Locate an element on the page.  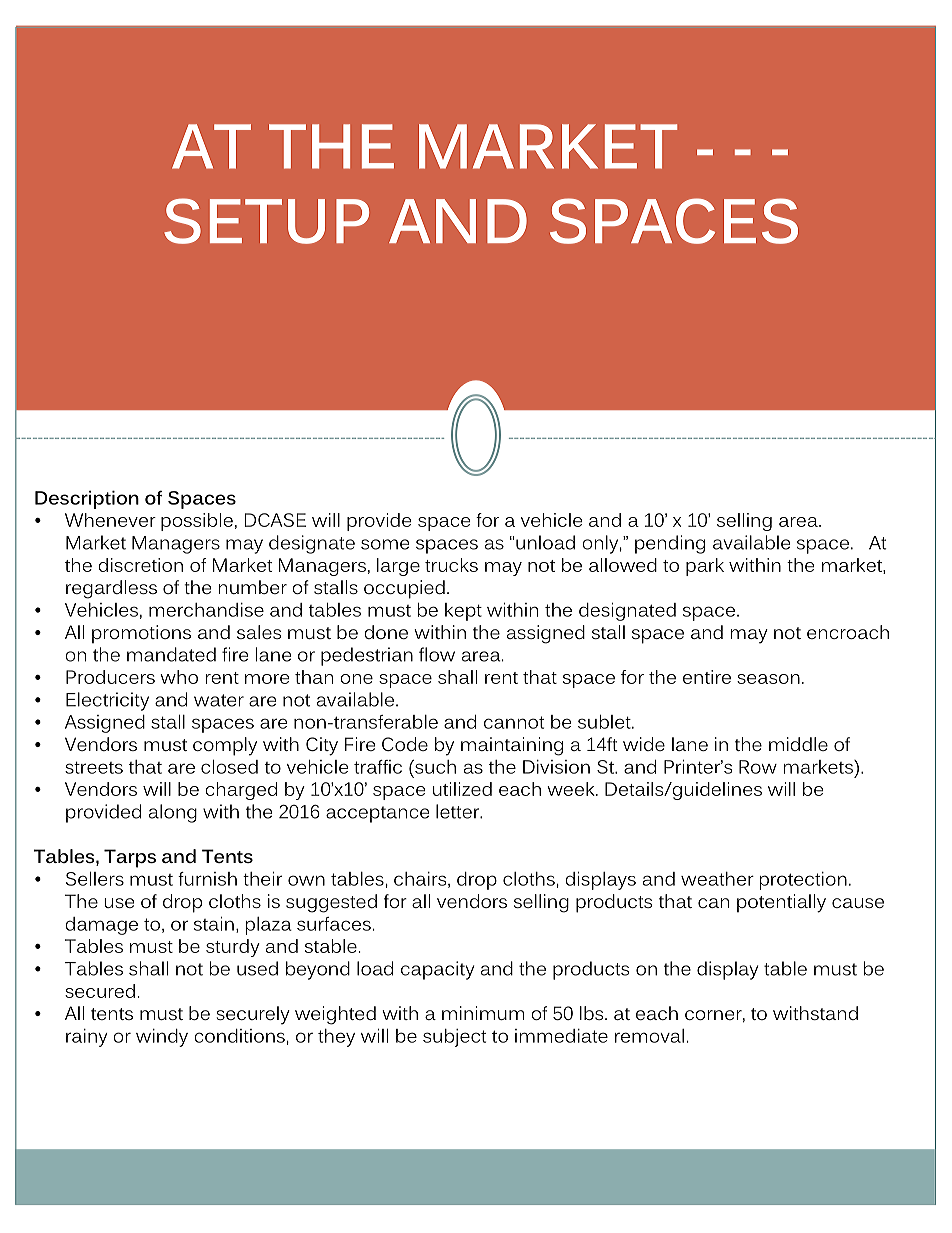
possible is located at coordinates (197, 522).
